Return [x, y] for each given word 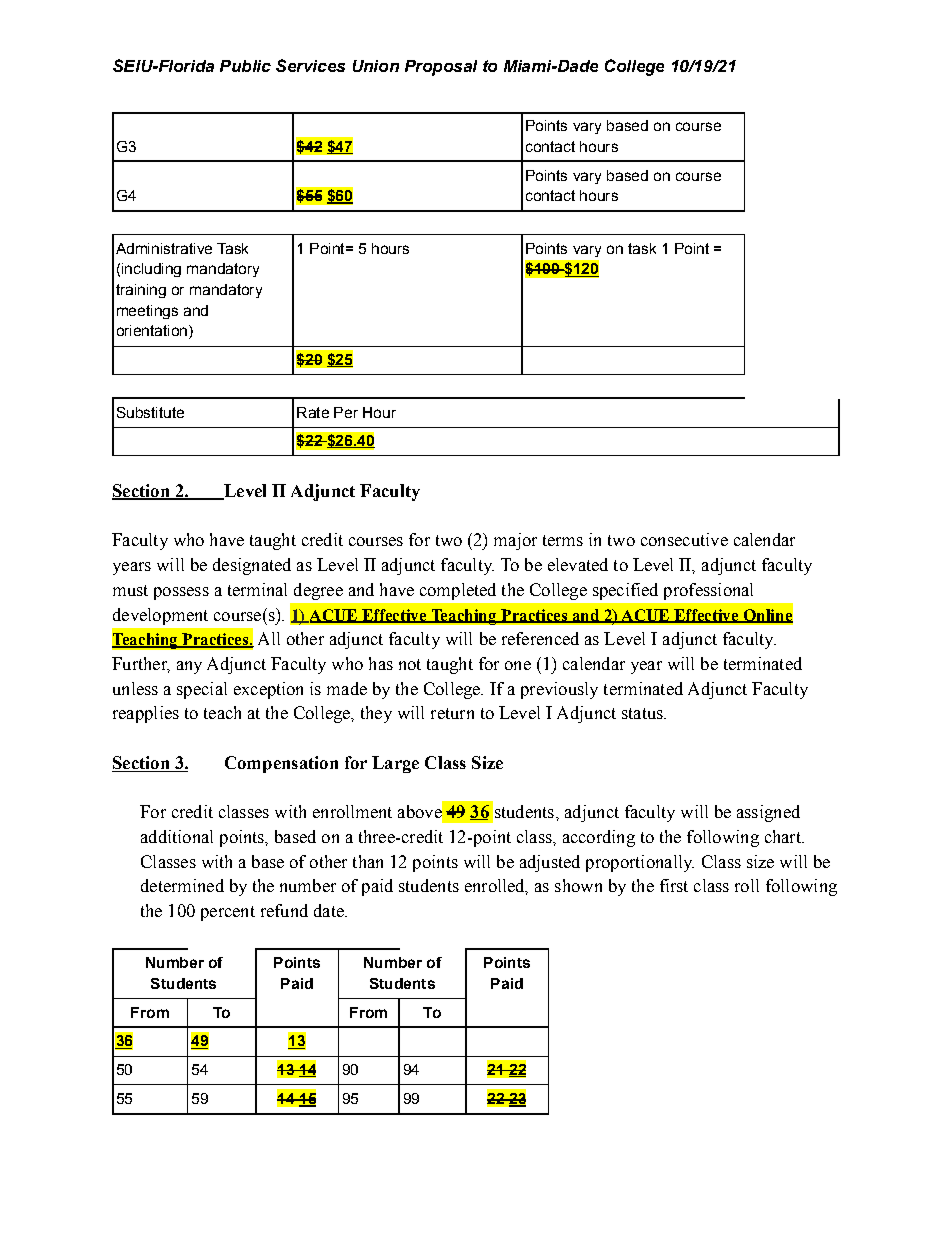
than [368, 861]
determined [182, 885]
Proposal [441, 68]
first [674, 885]
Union [376, 66]
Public [245, 66]
